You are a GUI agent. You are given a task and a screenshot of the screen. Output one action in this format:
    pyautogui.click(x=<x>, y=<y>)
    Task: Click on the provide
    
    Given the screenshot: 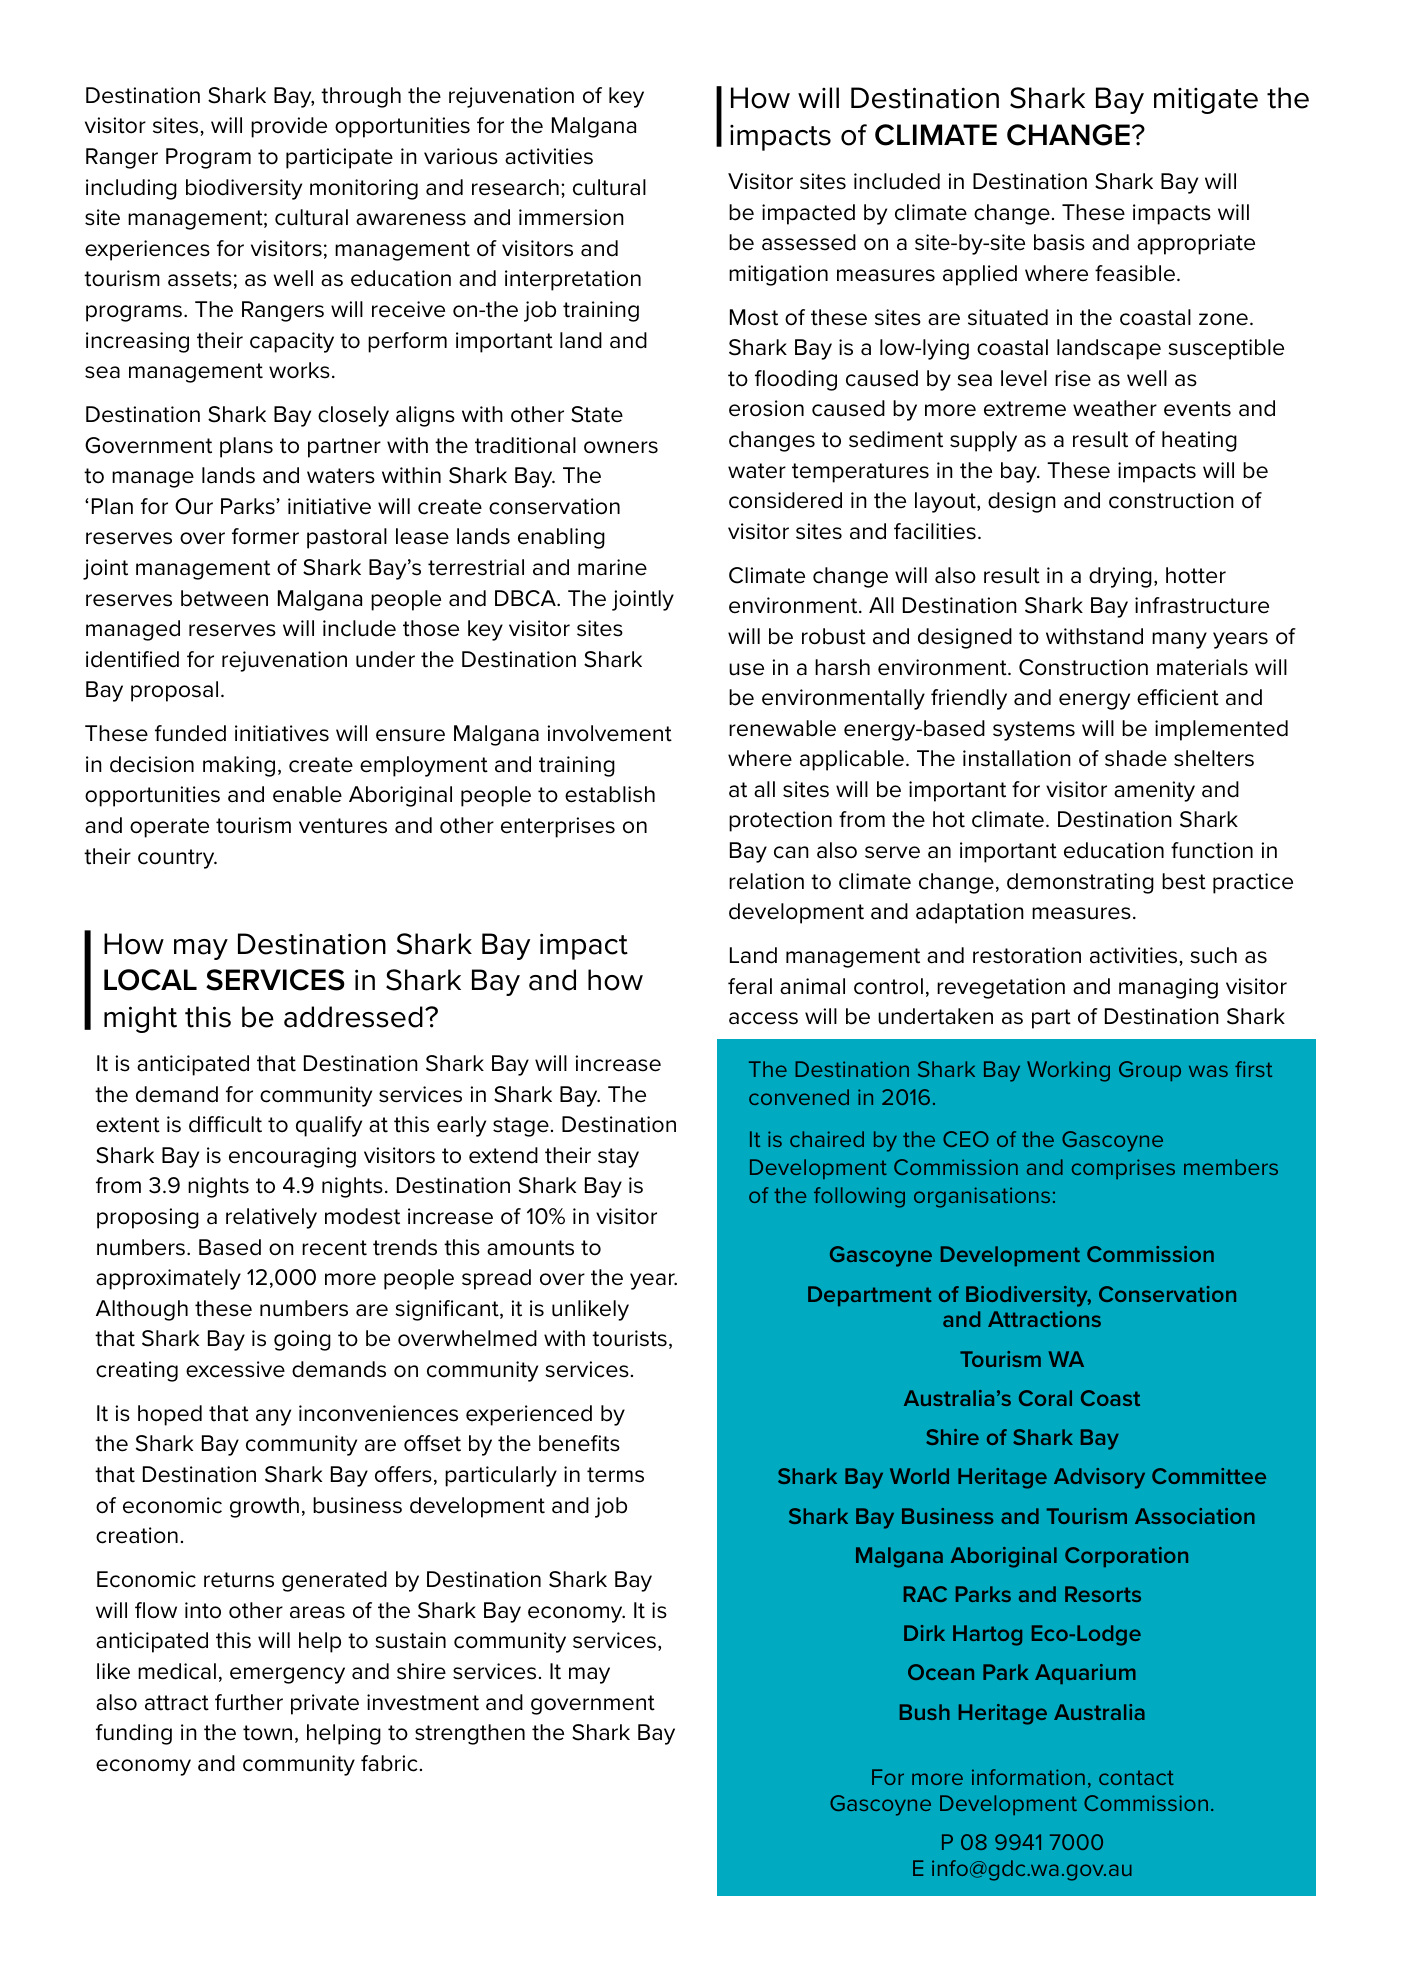 What is the action you would take?
    pyautogui.click(x=289, y=127)
